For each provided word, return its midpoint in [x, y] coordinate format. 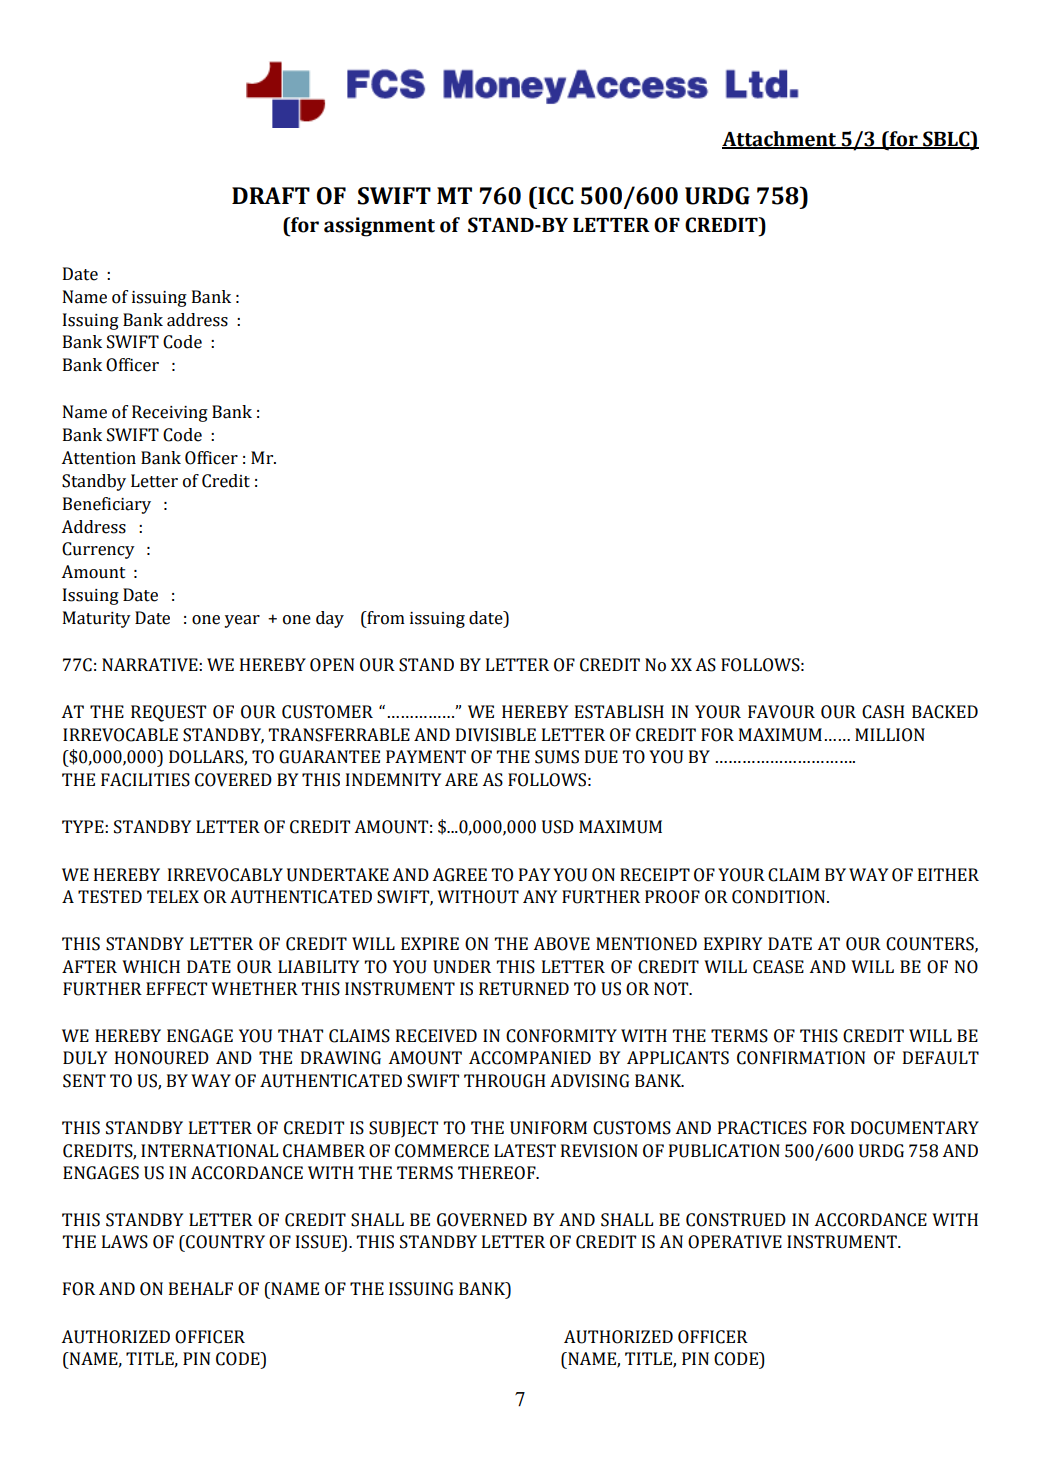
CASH [883, 712]
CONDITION [780, 897]
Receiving [170, 413]
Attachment [780, 139]
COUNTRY [224, 1242]
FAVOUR [781, 712]
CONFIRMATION [801, 1058]
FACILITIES [145, 780]
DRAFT [271, 195]
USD [558, 827]
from [385, 618]
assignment [379, 227]
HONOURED [162, 1058]
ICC [555, 195]
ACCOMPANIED [530, 1058]
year [242, 621]
